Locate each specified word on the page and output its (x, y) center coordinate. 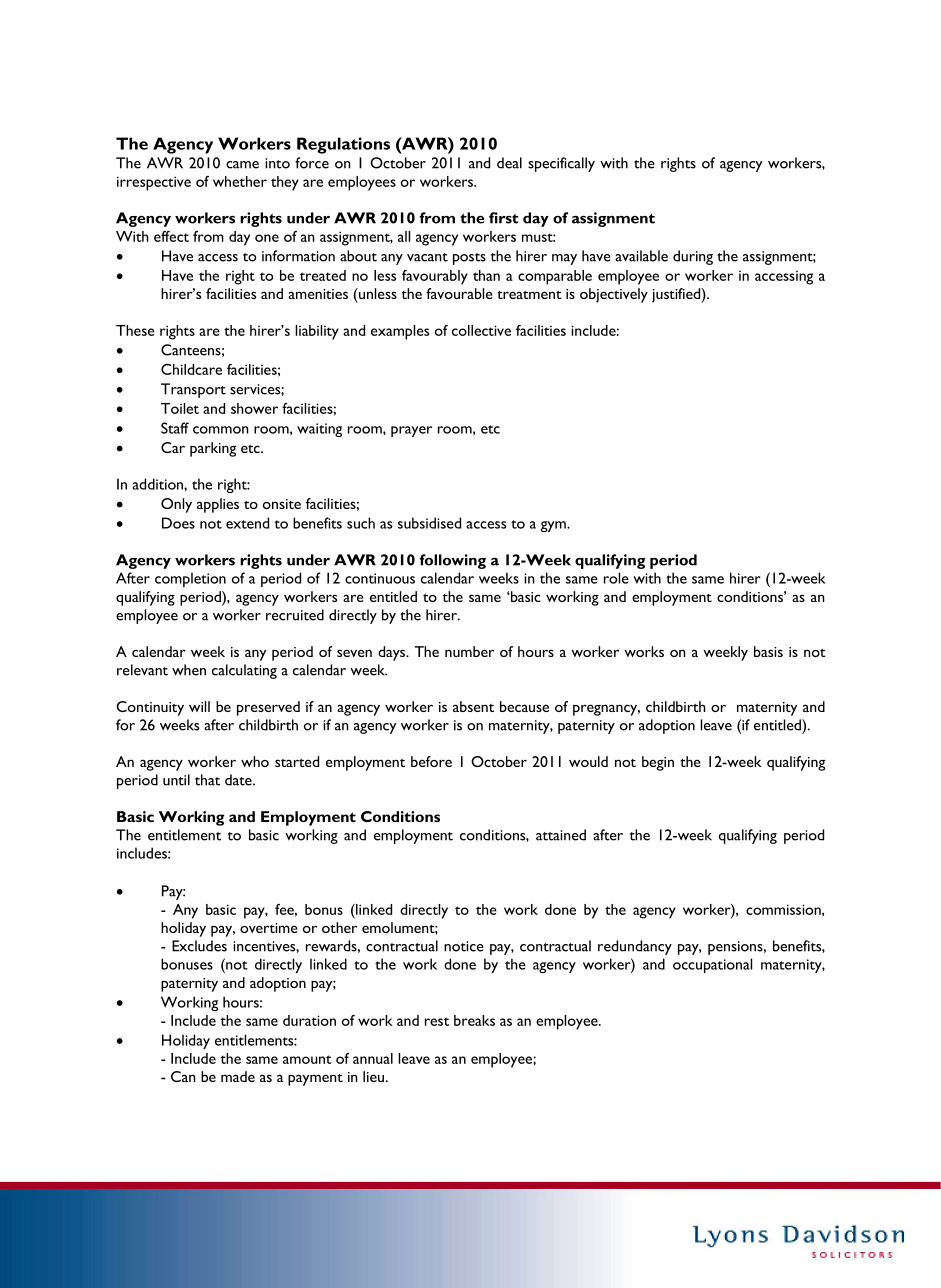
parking (213, 449)
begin (658, 763)
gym (554, 526)
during (693, 257)
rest (437, 1021)
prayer (411, 431)
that (207, 780)
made (238, 1076)
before (431, 761)
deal (509, 163)
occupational (712, 965)
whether (240, 181)
